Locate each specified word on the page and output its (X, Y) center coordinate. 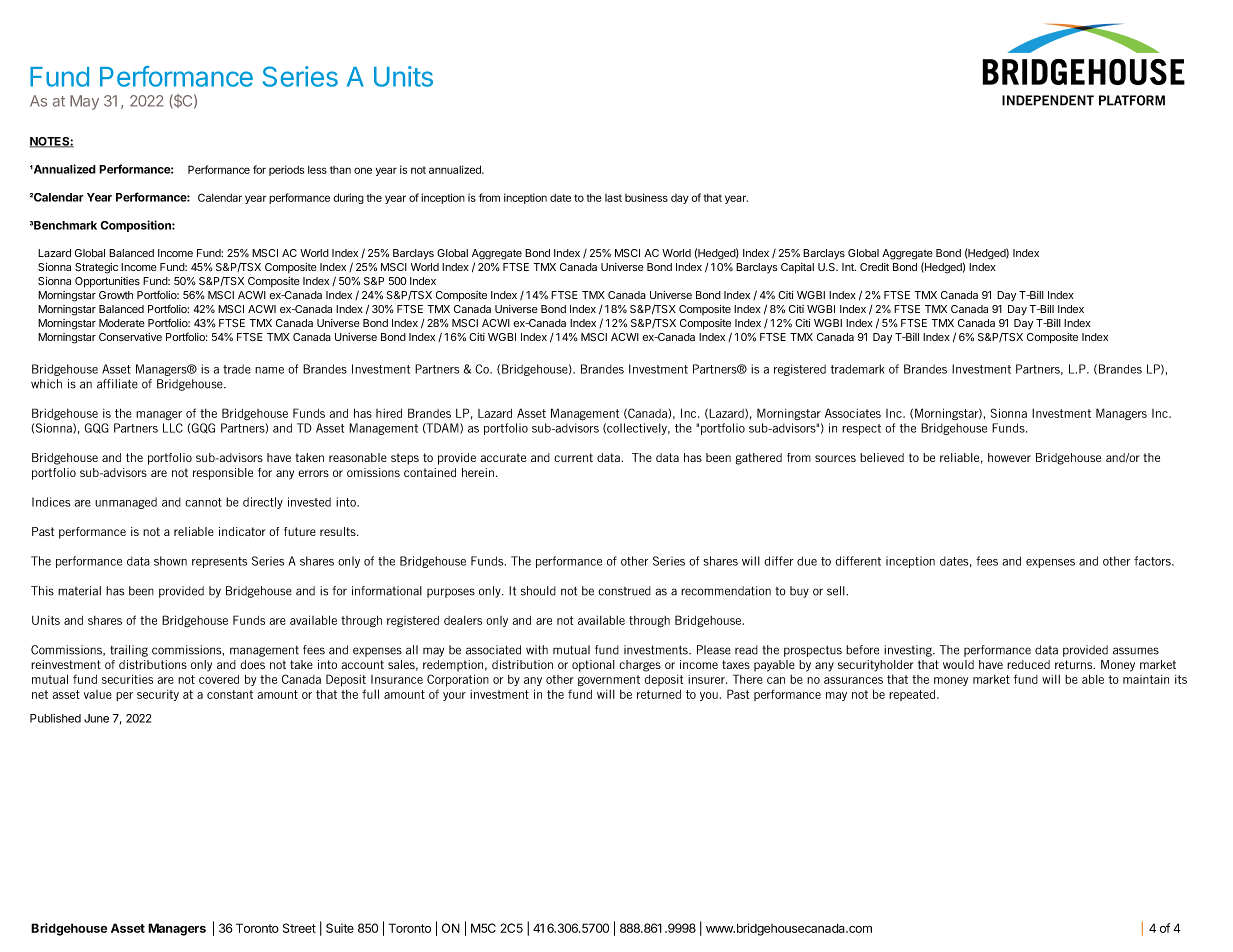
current (573, 457)
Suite (340, 928)
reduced (1028, 664)
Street (299, 928)
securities (127, 679)
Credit (874, 267)
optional (593, 666)
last (613, 198)
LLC (173, 428)
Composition (136, 226)
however (1009, 457)
